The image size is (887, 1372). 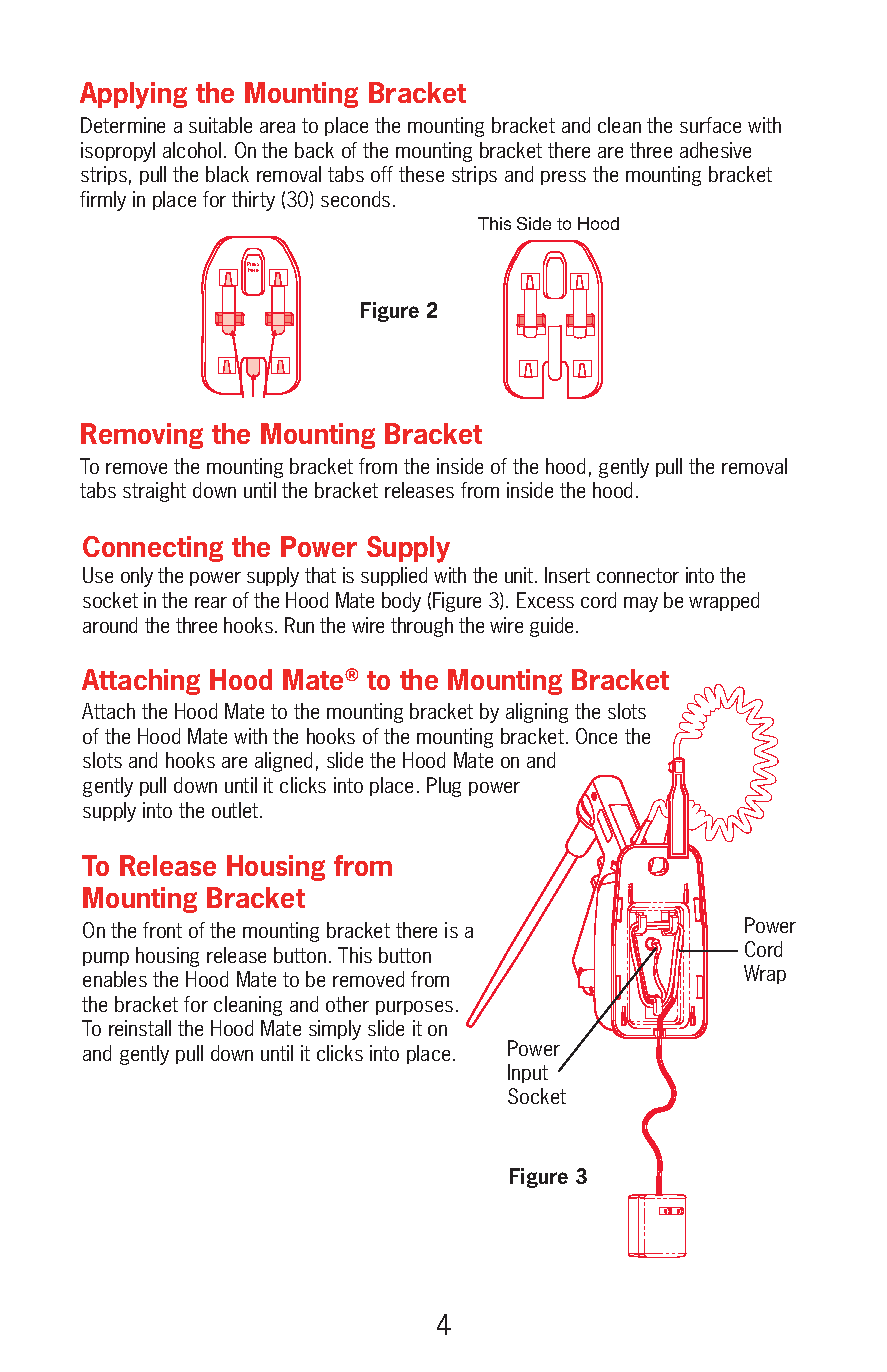 I want to click on surface, so click(x=710, y=125).
